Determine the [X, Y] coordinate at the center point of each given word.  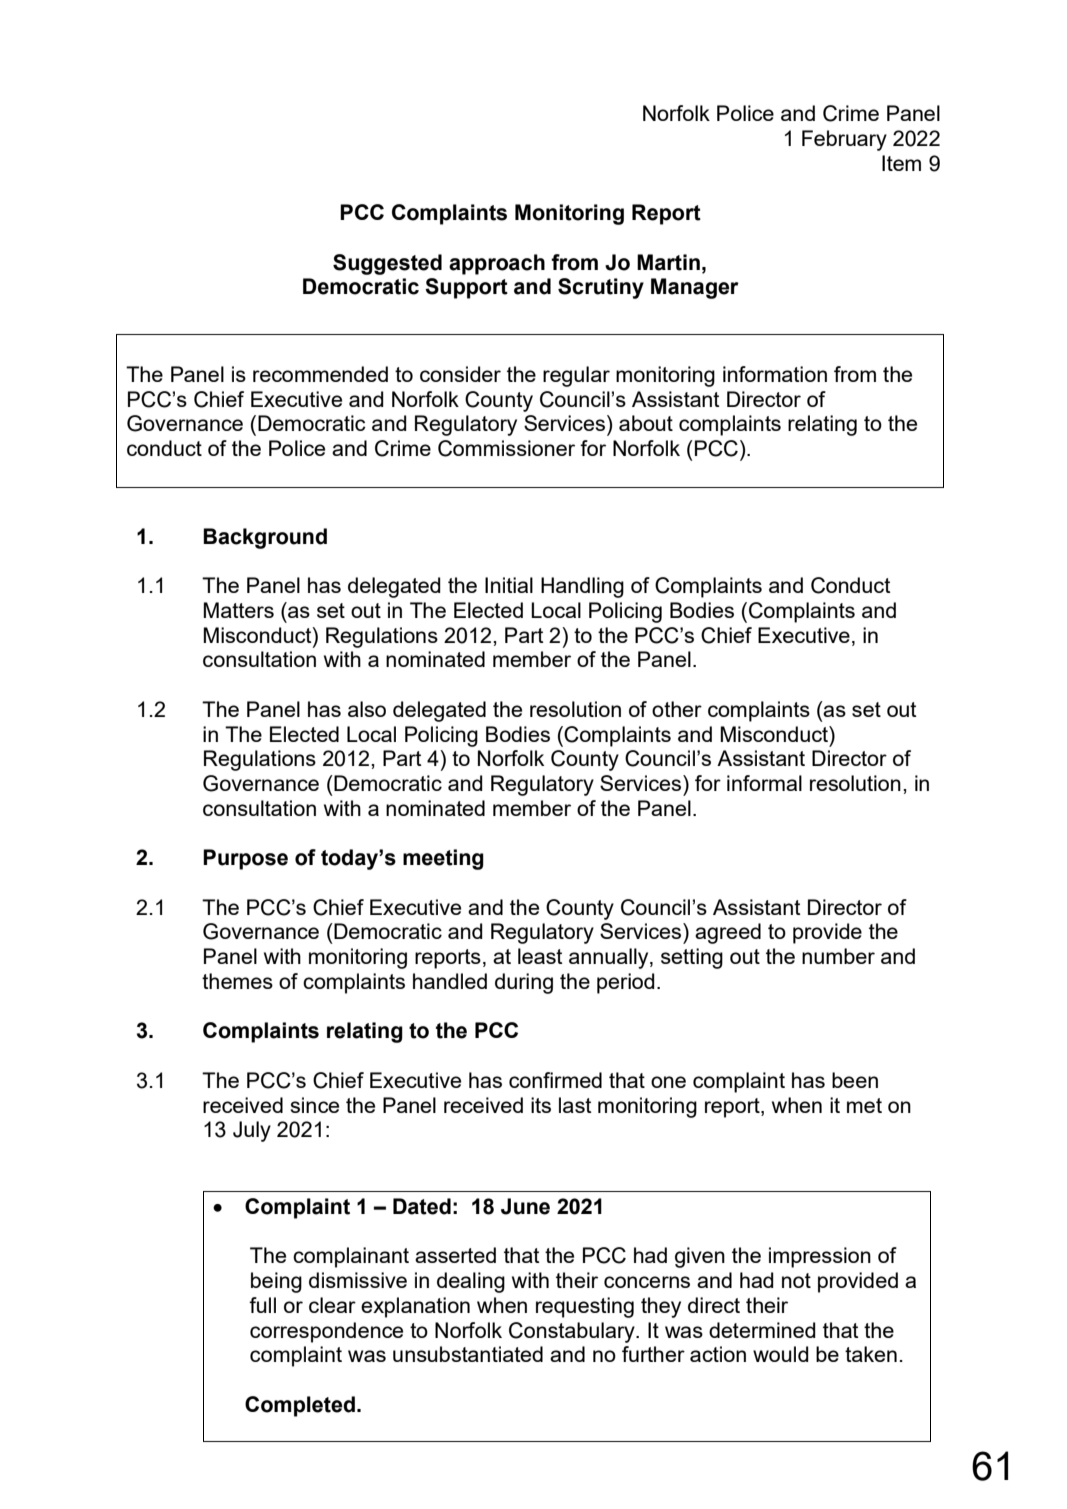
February [844, 140]
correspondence [326, 1332]
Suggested [387, 264]
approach [497, 264]
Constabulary [573, 1332]
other [677, 709]
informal [764, 783]
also [367, 709]
